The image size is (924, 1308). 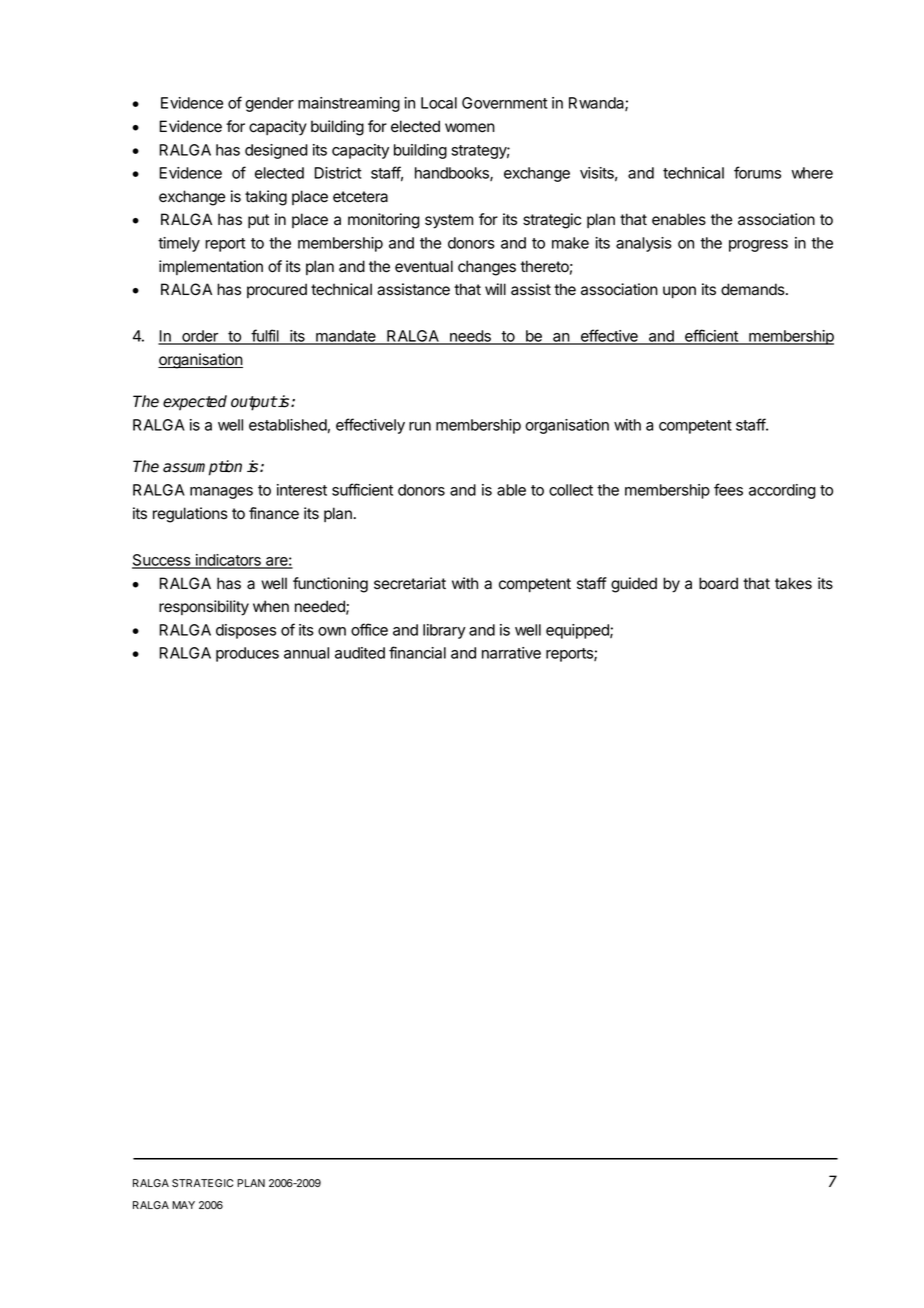 What do you see at coordinates (757, 172) in the page?
I see `forums` at bounding box center [757, 172].
